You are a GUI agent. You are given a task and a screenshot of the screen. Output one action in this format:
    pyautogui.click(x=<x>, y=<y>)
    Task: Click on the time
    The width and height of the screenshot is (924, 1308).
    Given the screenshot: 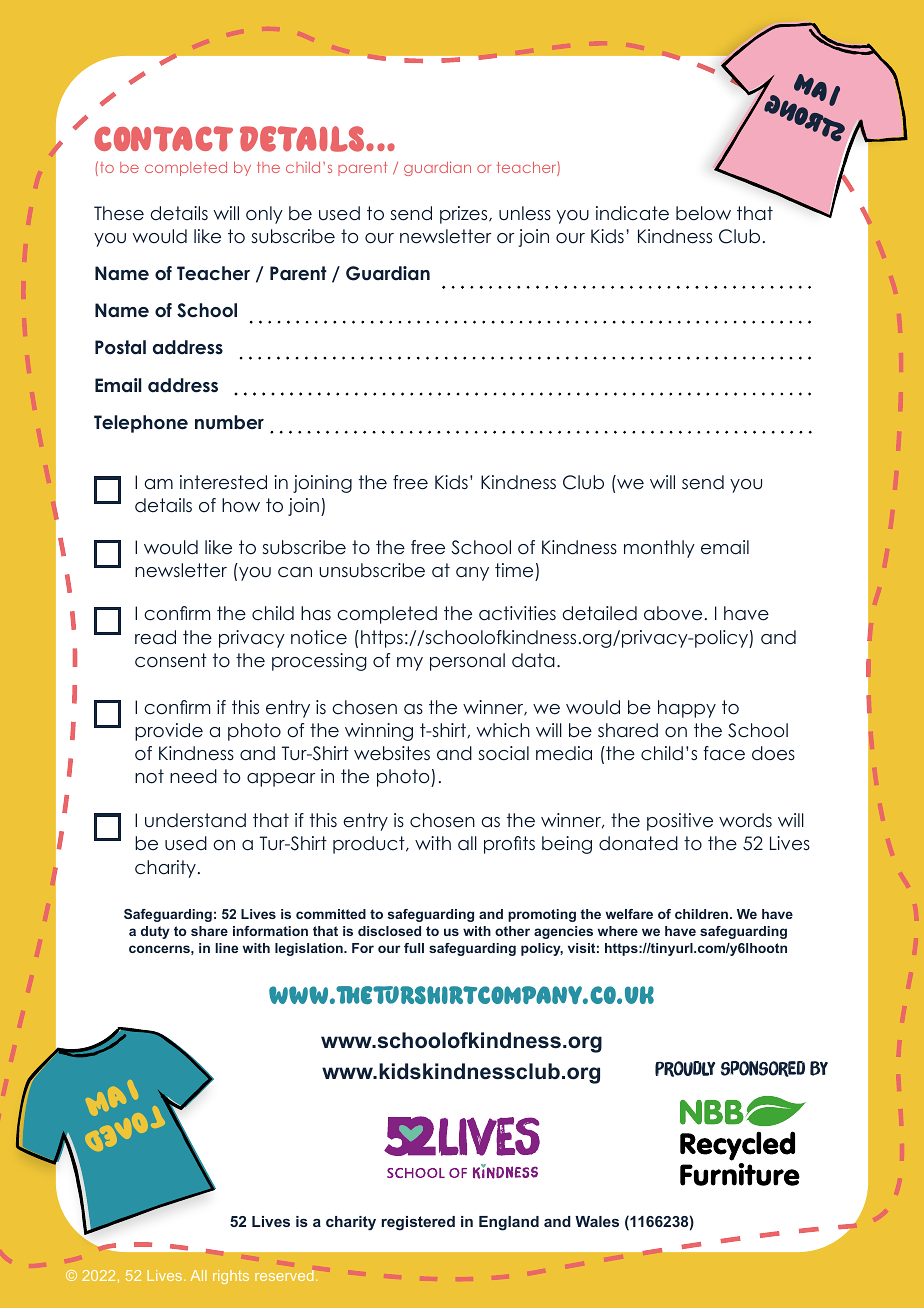 What is the action you would take?
    pyautogui.click(x=514, y=570)
